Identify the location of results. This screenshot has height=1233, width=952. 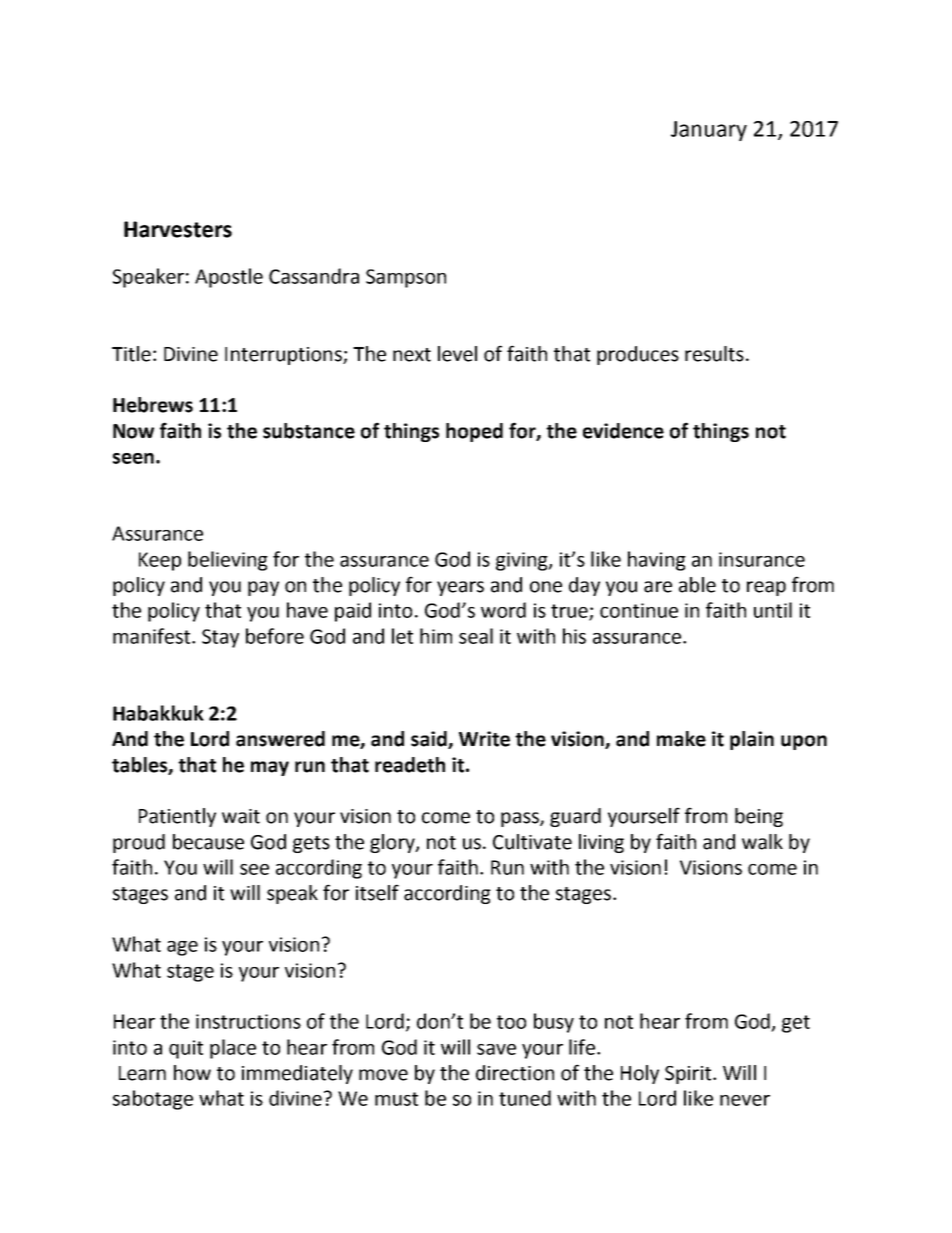
(714, 354).
